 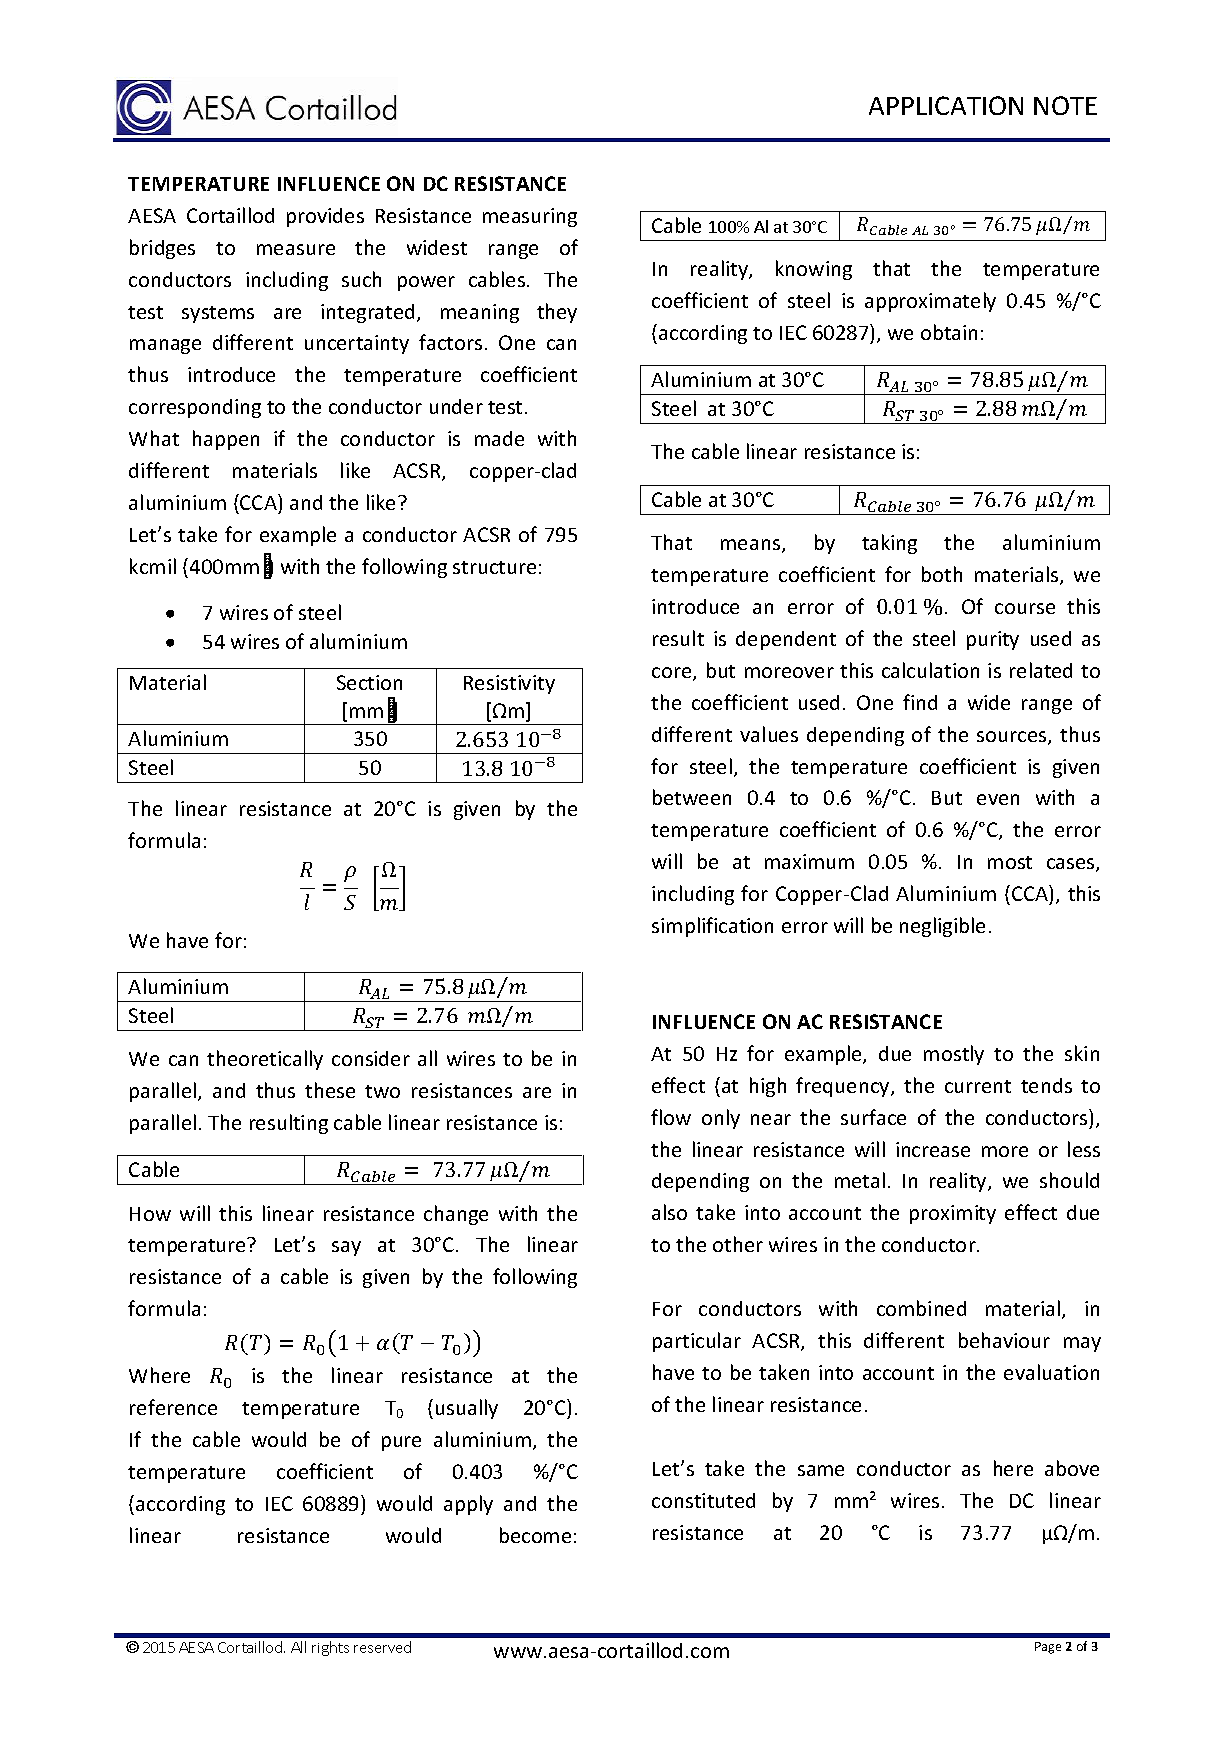 What do you see at coordinates (942, 927) in the screenshot?
I see `negligible` at bounding box center [942, 927].
